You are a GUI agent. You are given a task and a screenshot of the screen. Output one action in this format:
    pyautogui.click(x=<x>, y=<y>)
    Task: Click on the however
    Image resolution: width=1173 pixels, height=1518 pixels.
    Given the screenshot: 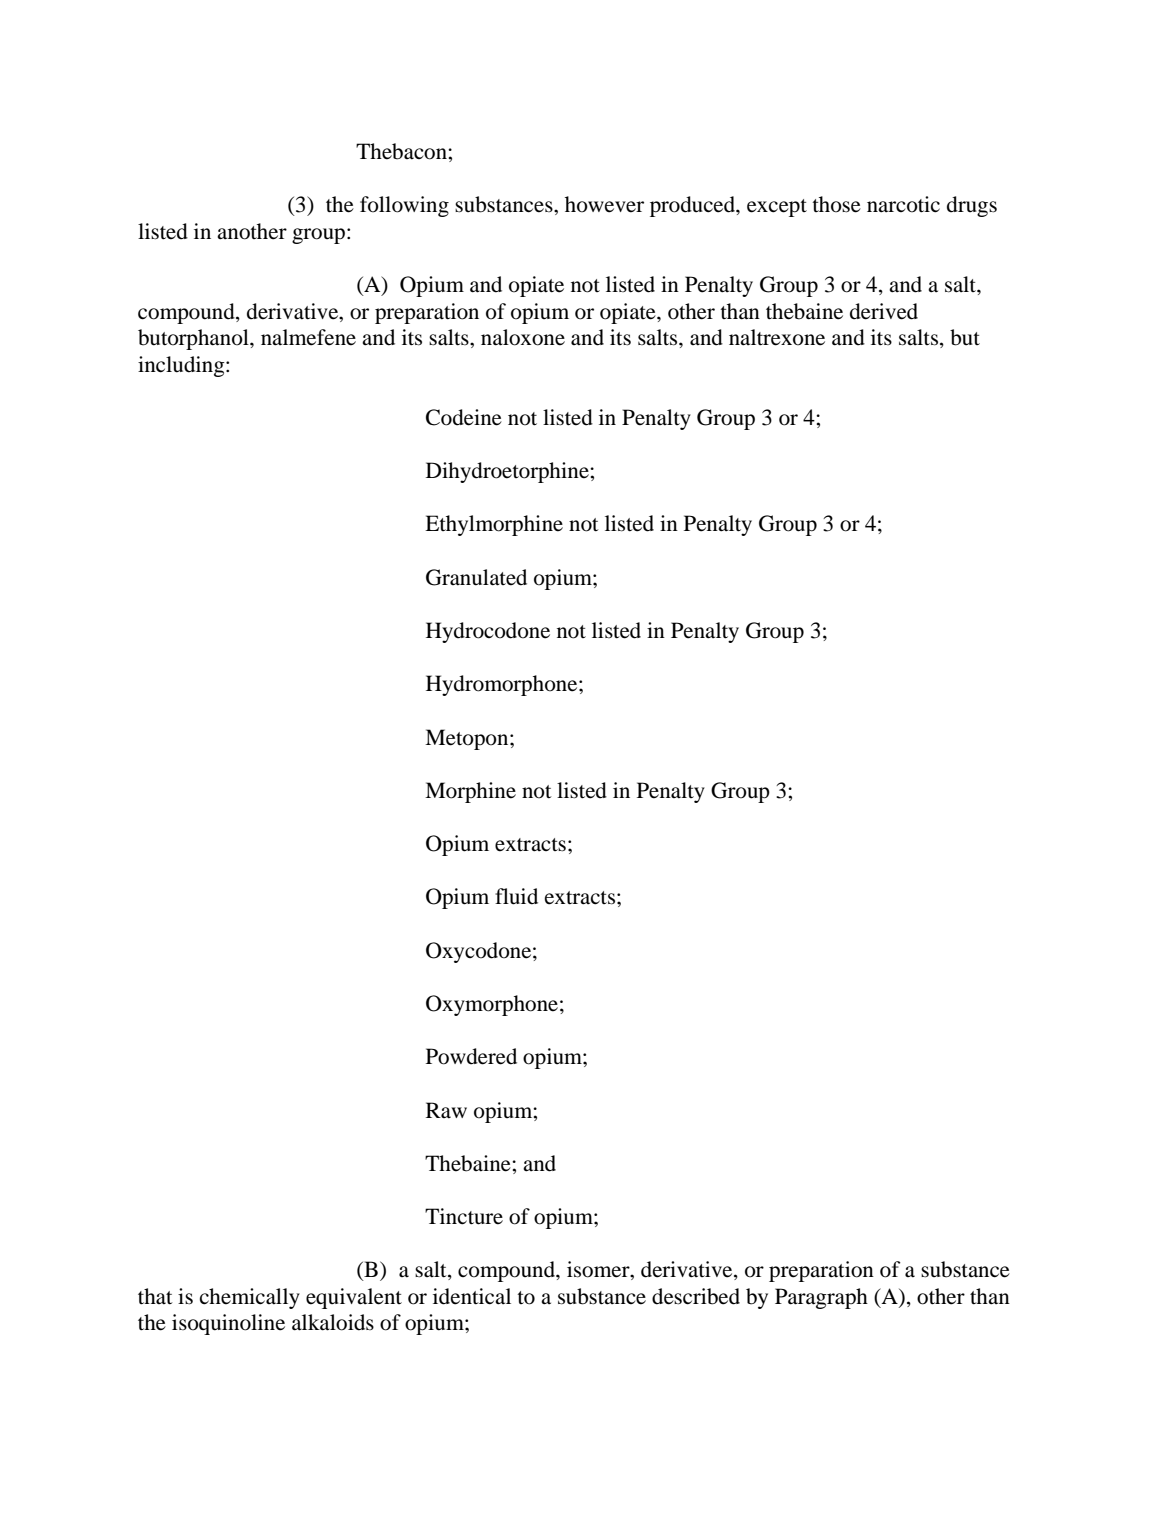 What is the action you would take?
    pyautogui.click(x=604, y=204)
